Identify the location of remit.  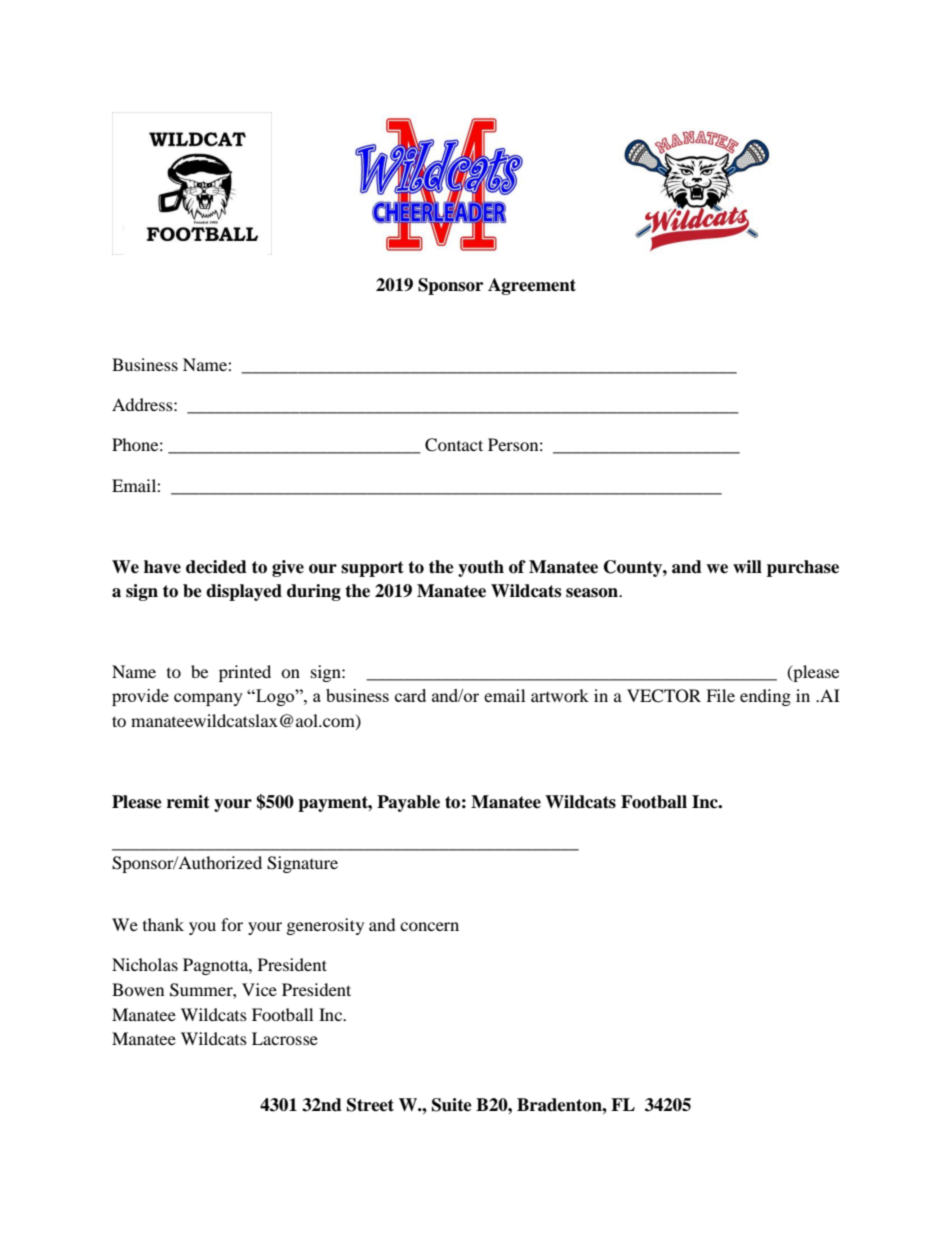
(188, 802).
